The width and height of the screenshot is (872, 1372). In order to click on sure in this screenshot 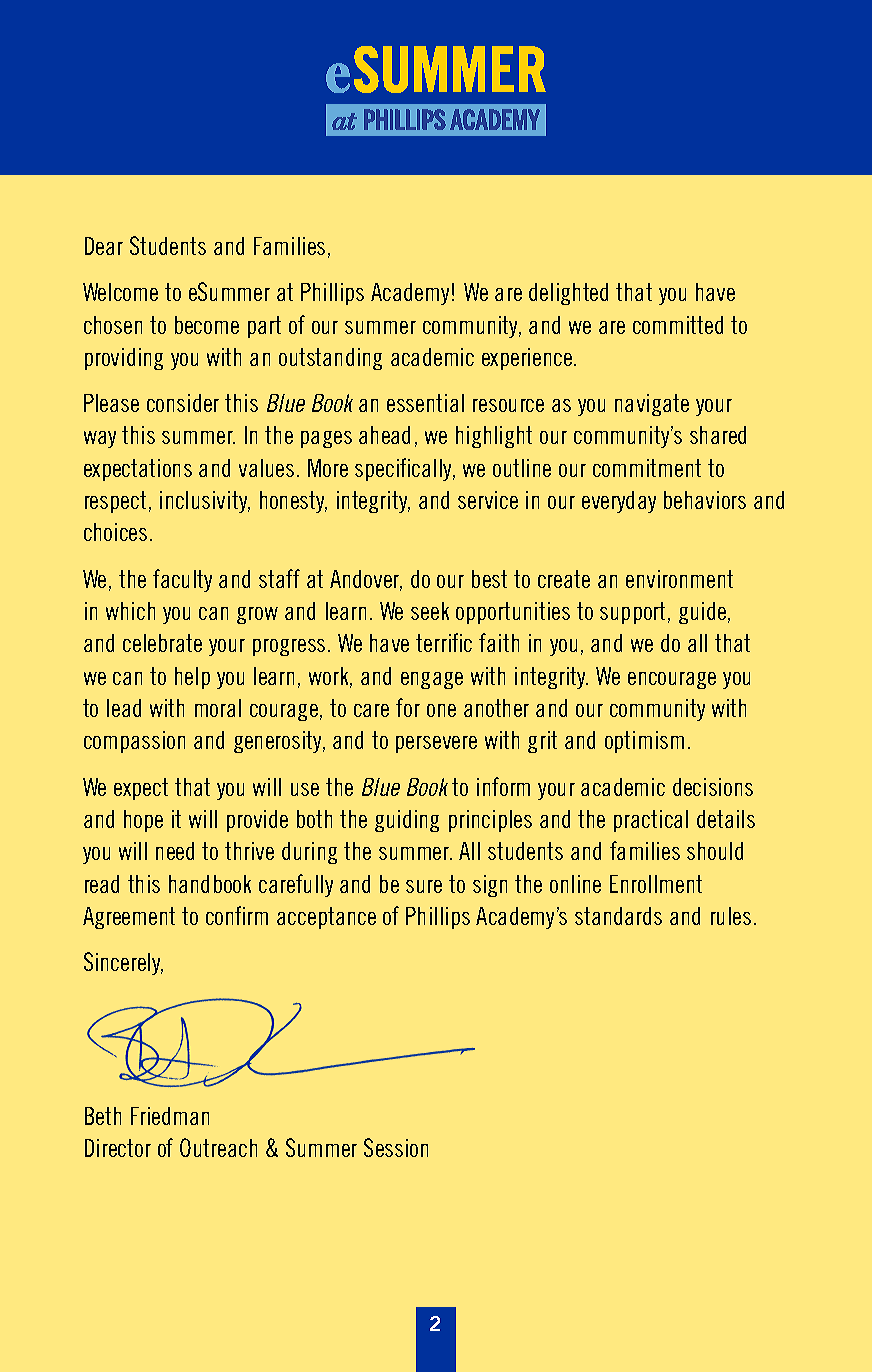, I will do `click(424, 886)`.
